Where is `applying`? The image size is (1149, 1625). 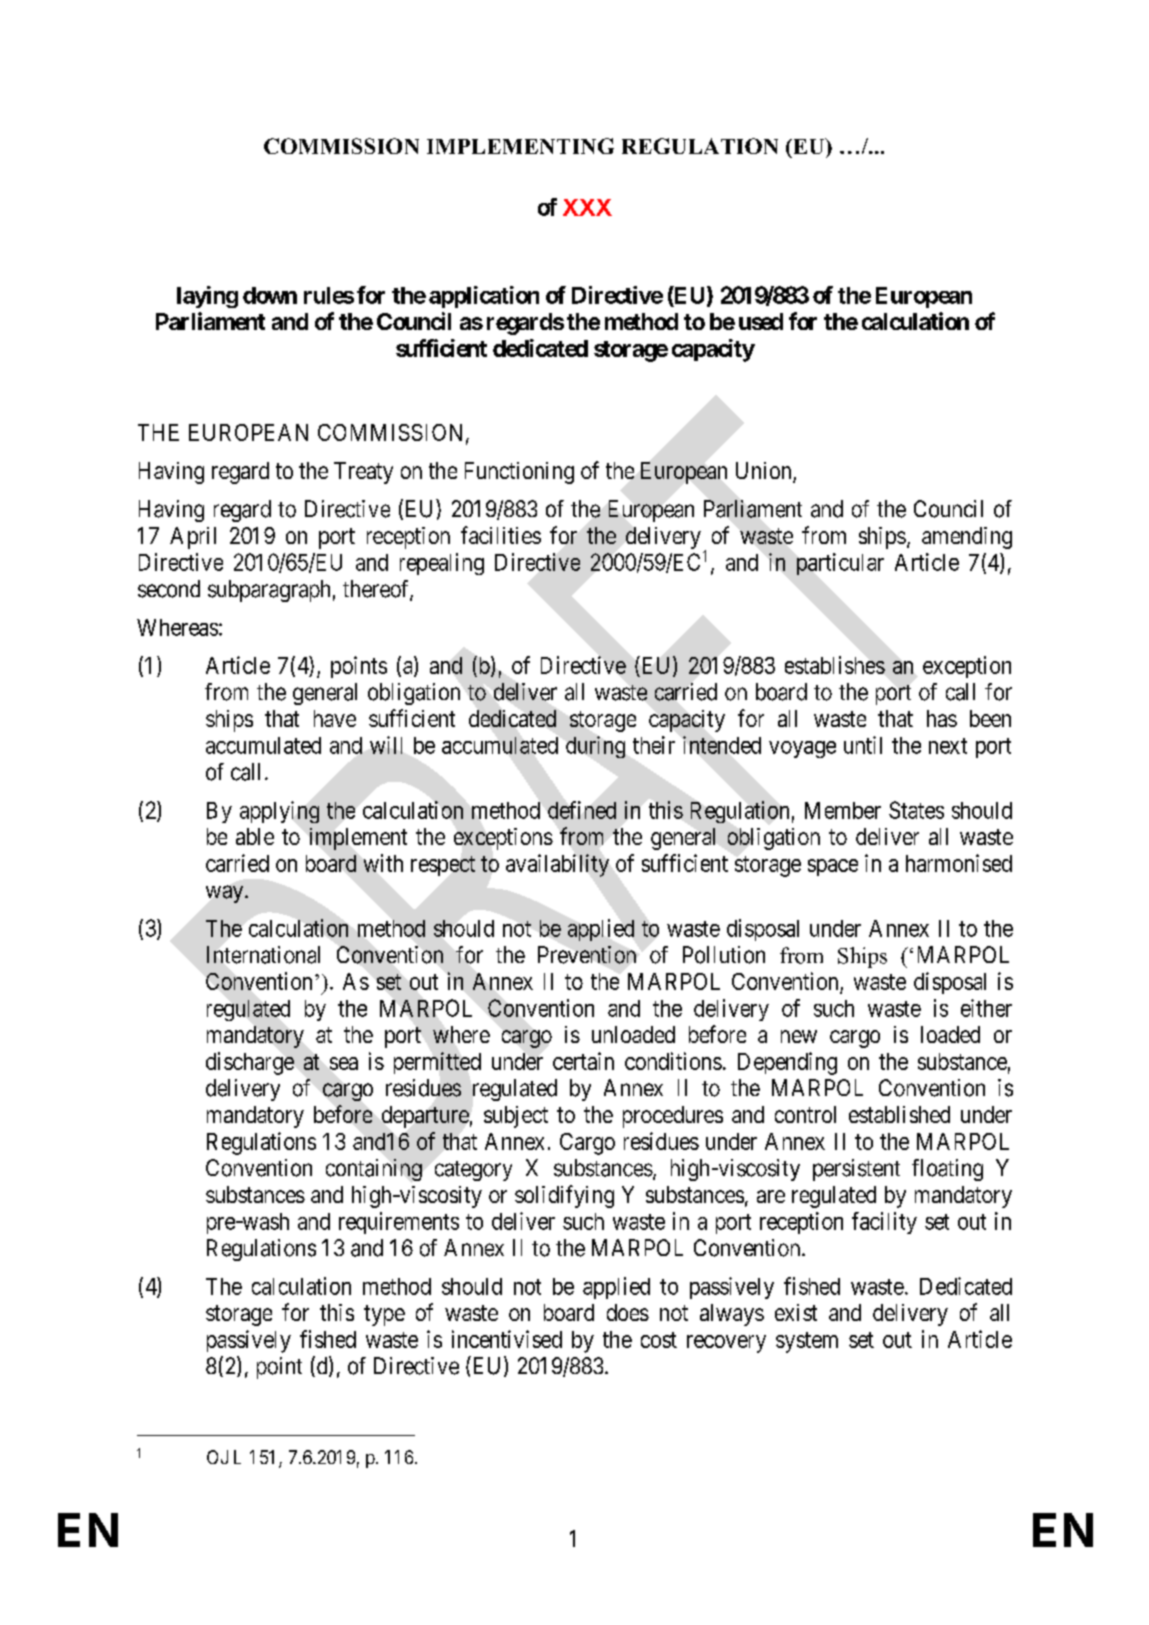 applying is located at coordinates (279, 812).
